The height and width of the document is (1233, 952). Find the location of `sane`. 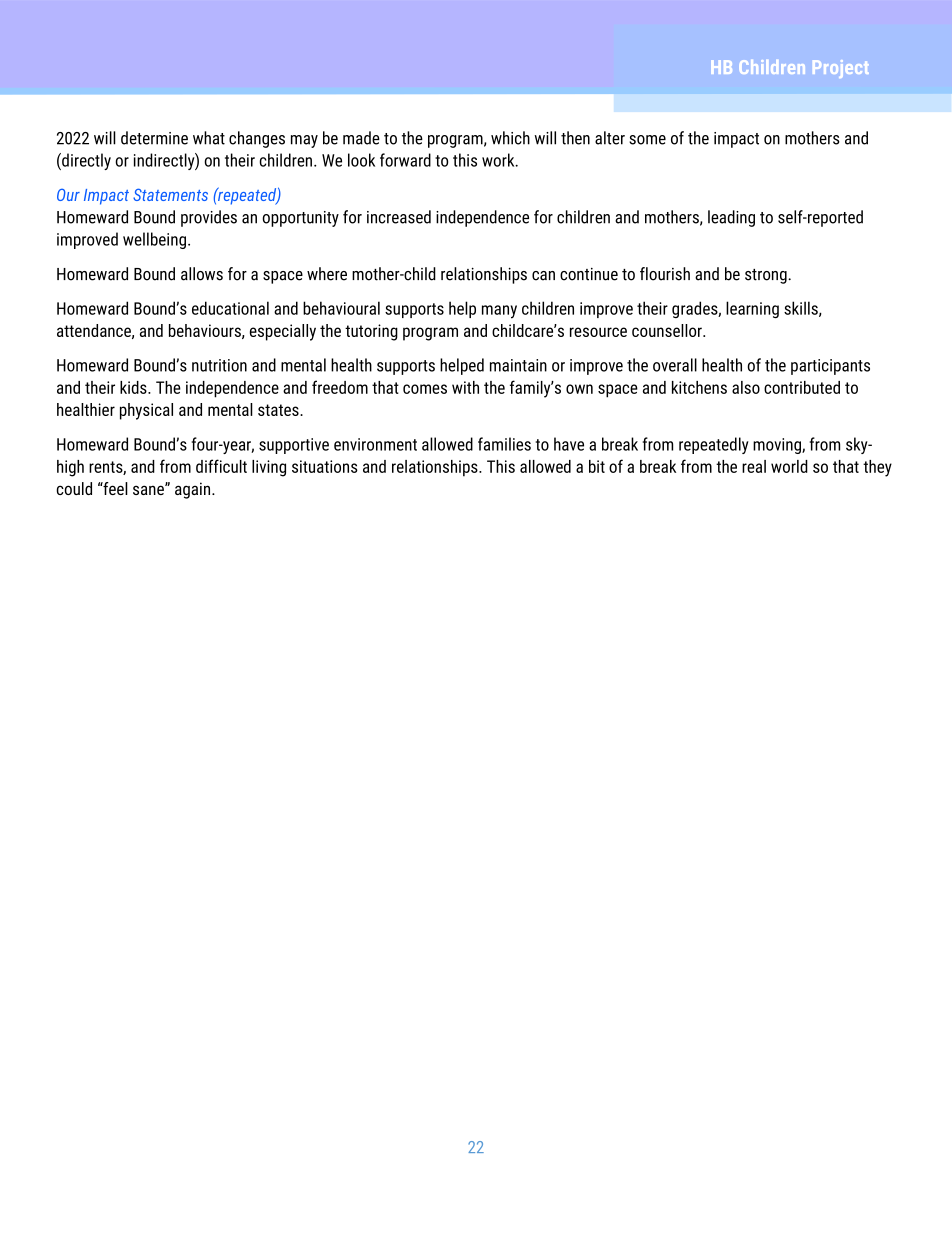

sane is located at coordinates (149, 489).
